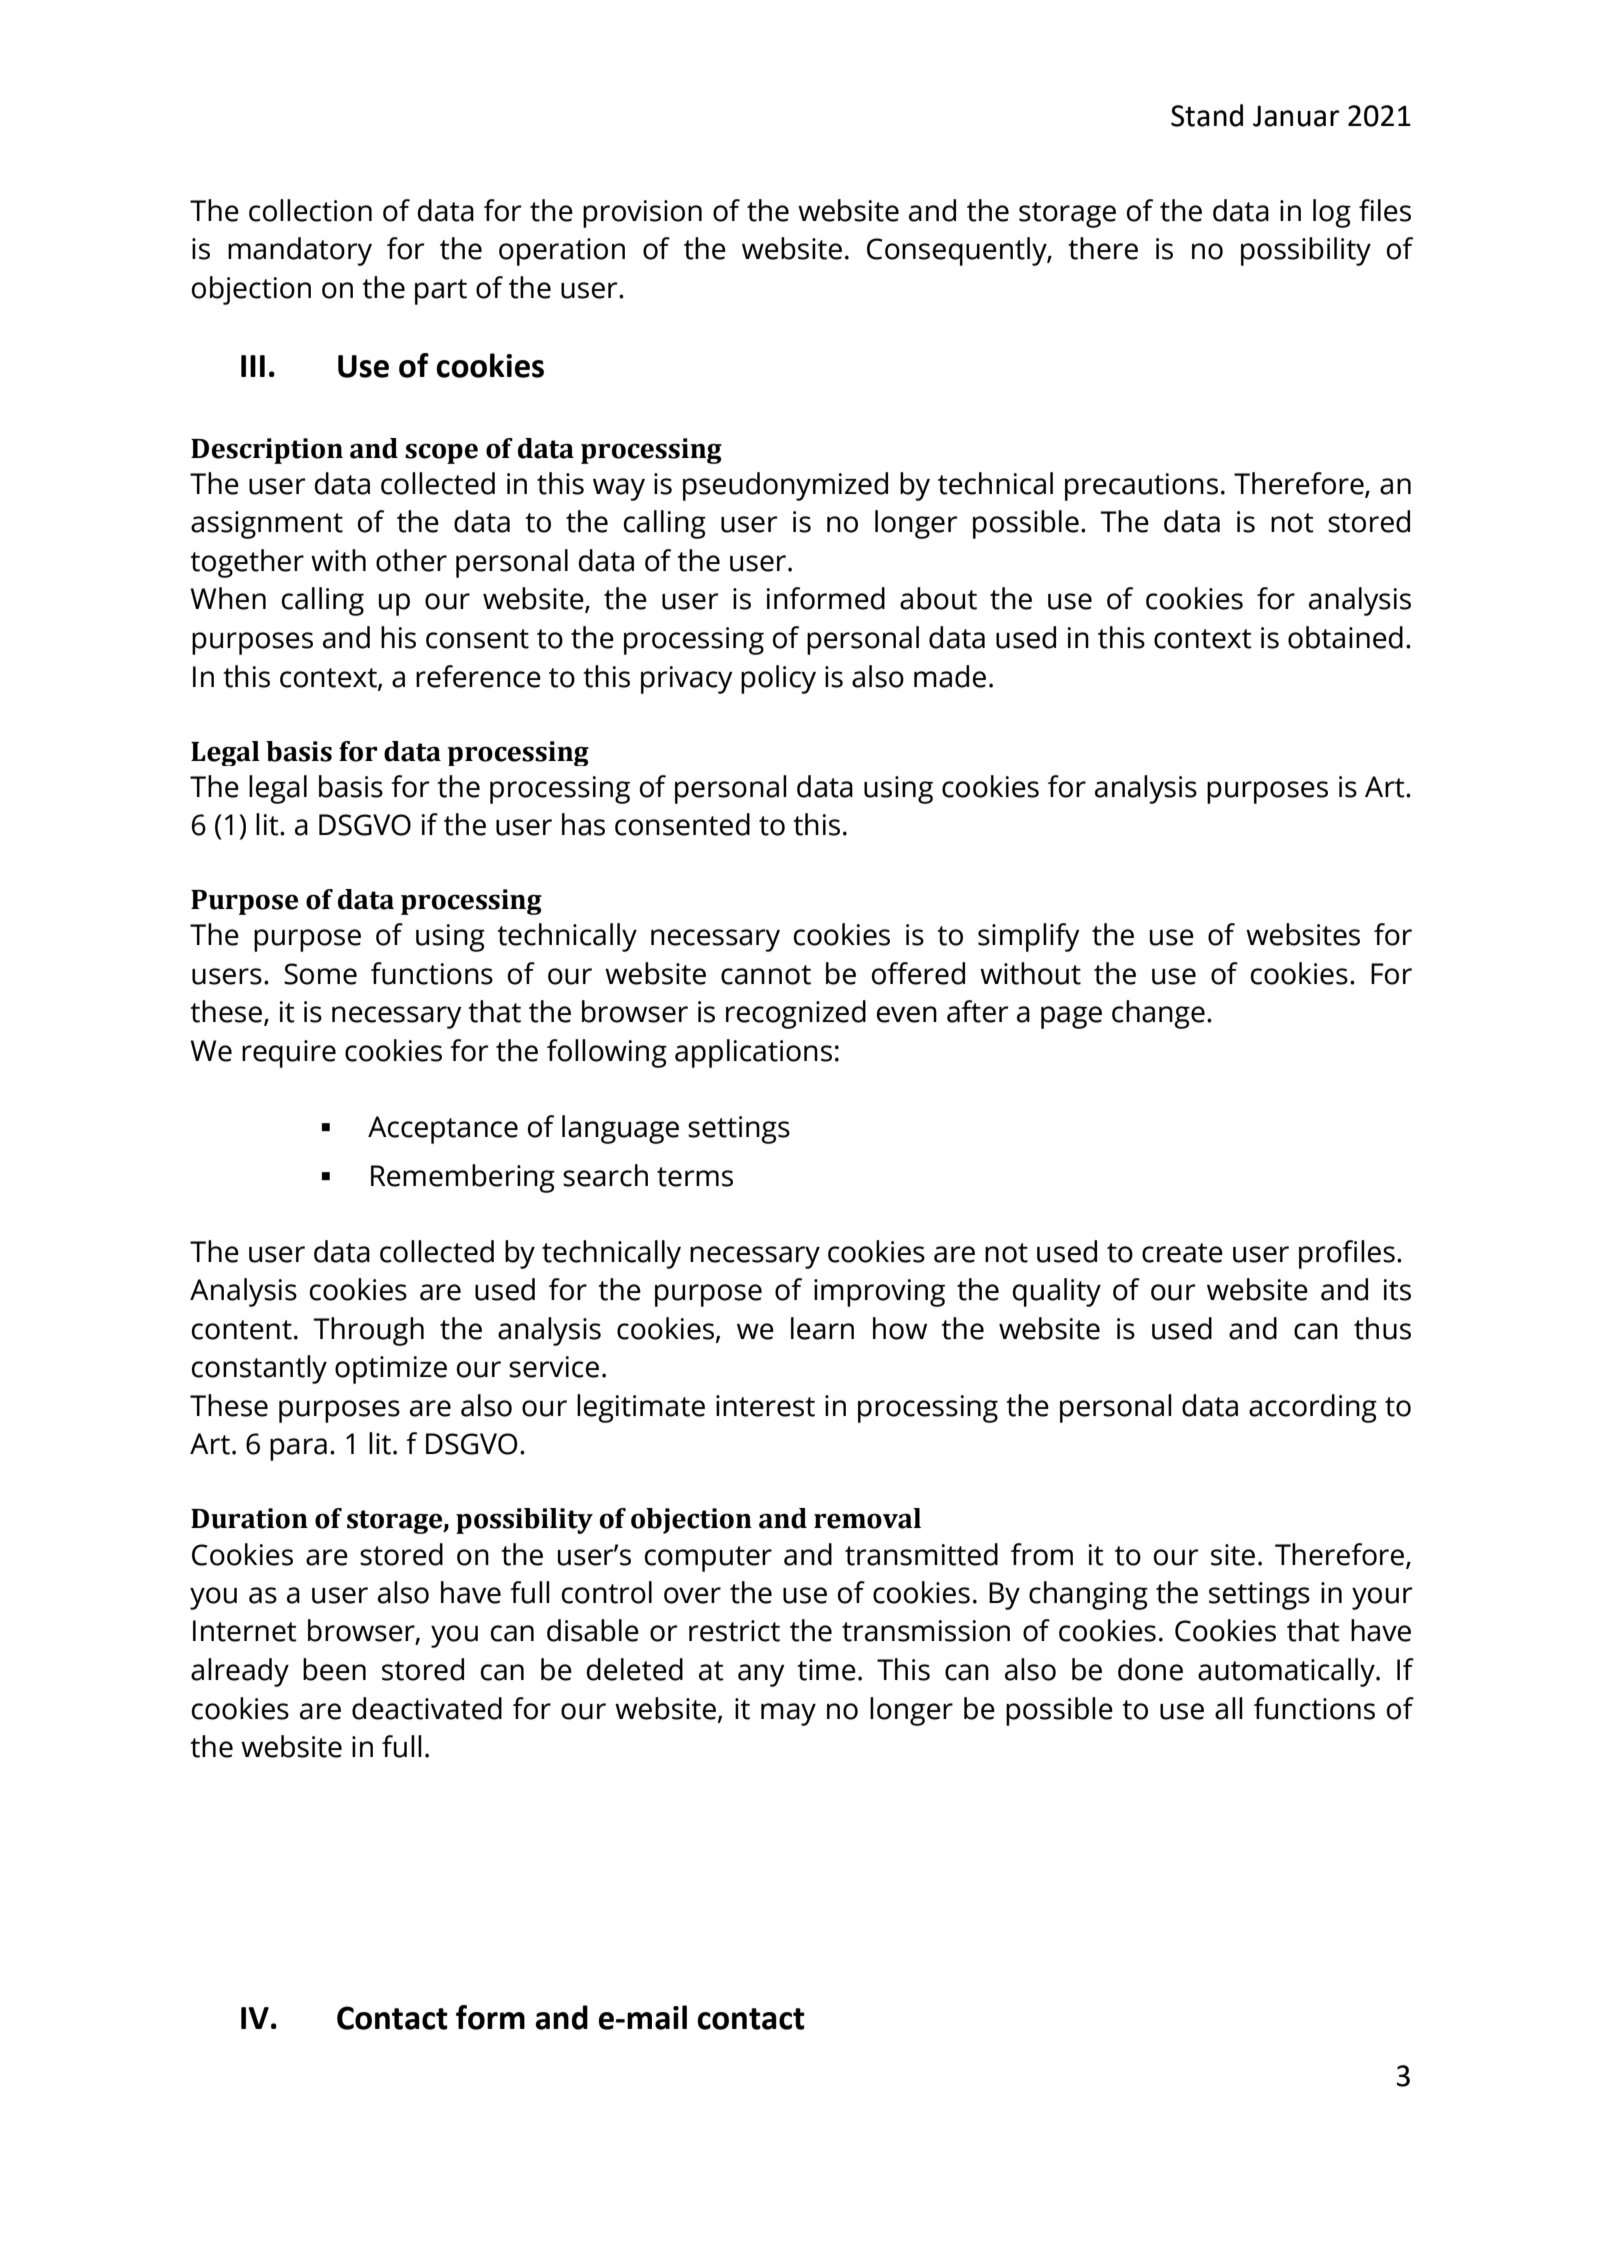  What do you see at coordinates (1207, 115) in the screenshot?
I see `Stand` at bounding box center [1207, 115].
